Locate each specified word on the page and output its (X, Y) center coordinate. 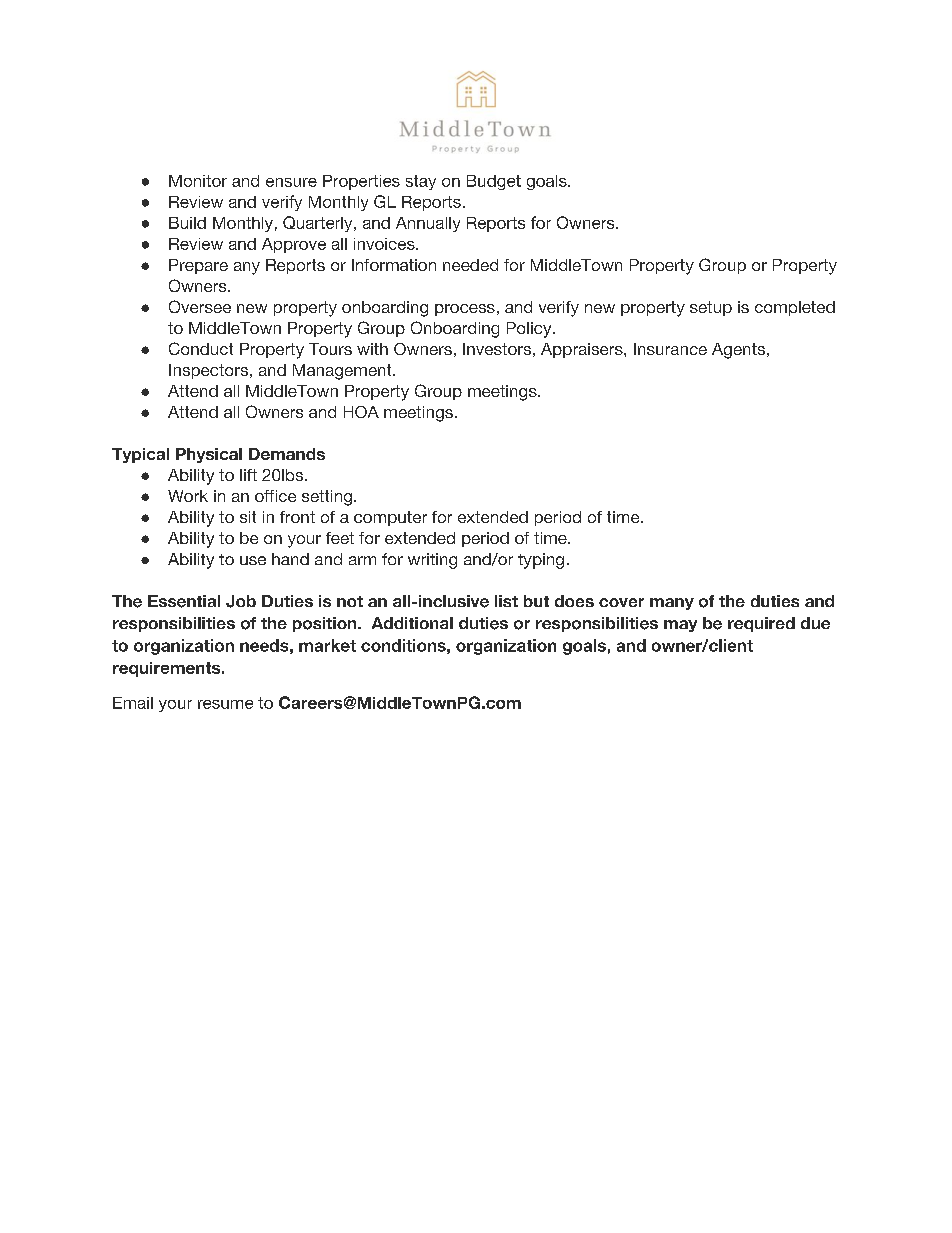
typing (541, 561)
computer (390, 518)
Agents (740, 351)
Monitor (198, 181)
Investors (497, 349)
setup (711, 308)
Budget (494, 182)
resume (225, 704)
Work (188, 496)
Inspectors (208, 371)
